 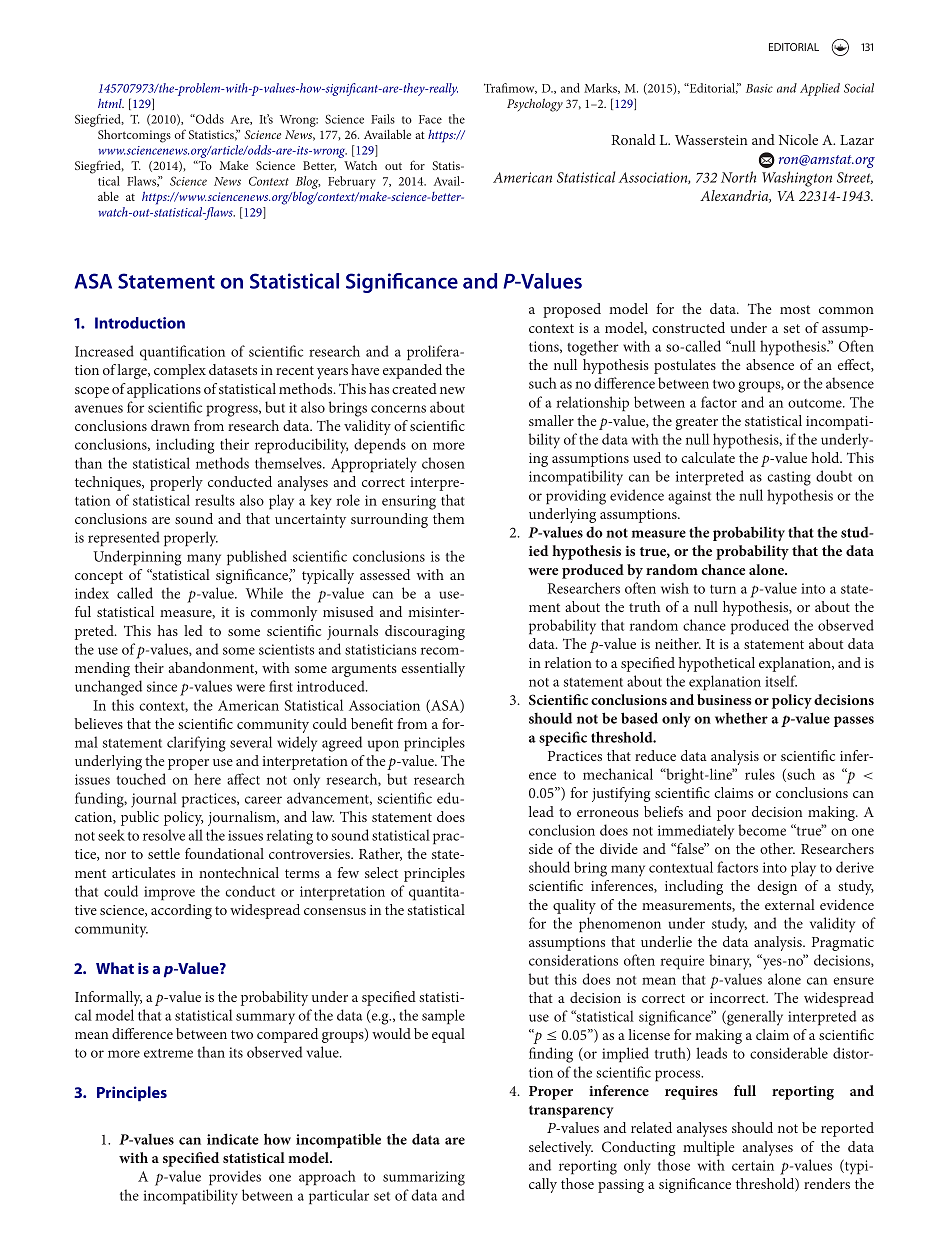 What do you see at coordinates (443, 463) in the screenshot?
I see `chosen` at bounding box center [443, 463].
